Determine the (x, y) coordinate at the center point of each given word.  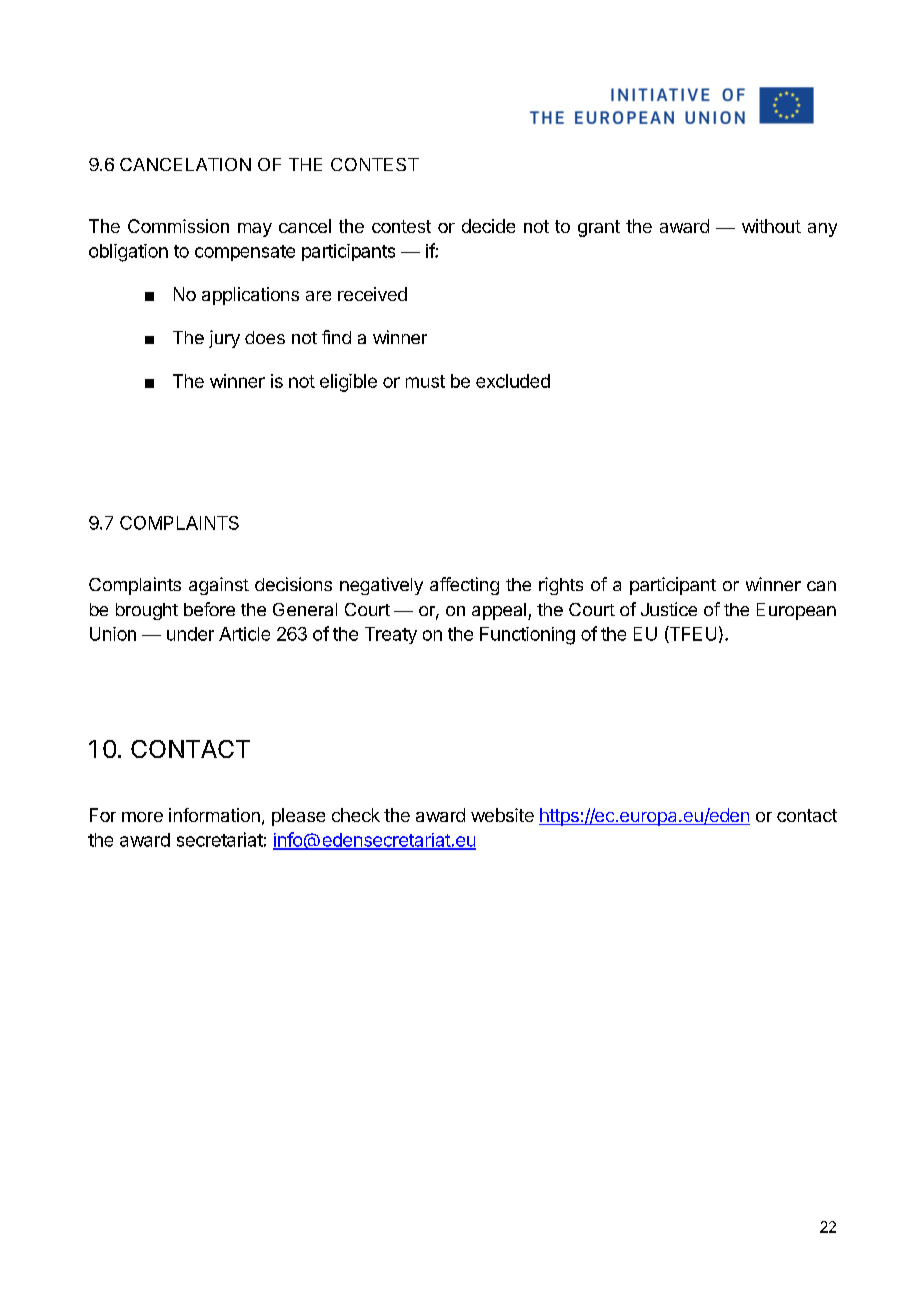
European (796, 611)
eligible (348, 383)
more (142, 817)
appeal (499, 611)
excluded (513, 381)
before (209, 609)
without (771, 226)
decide (488, 226)
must (425, 381)
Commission (178, 226)
